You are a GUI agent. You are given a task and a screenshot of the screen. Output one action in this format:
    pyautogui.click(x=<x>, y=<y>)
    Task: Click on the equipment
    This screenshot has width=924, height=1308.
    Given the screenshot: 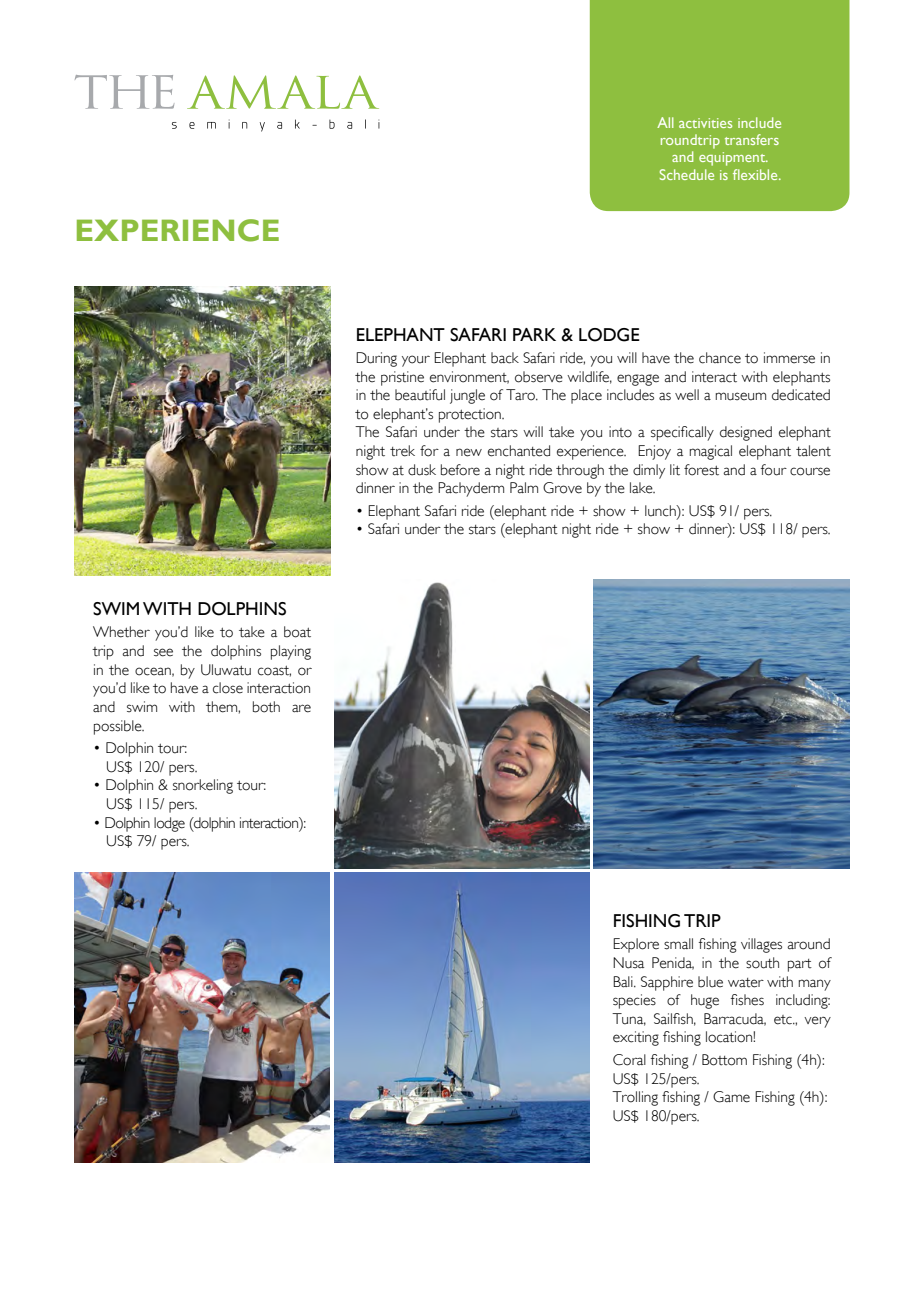 What is the action you would take?
    pyautogui.click(x=733, y=159)
